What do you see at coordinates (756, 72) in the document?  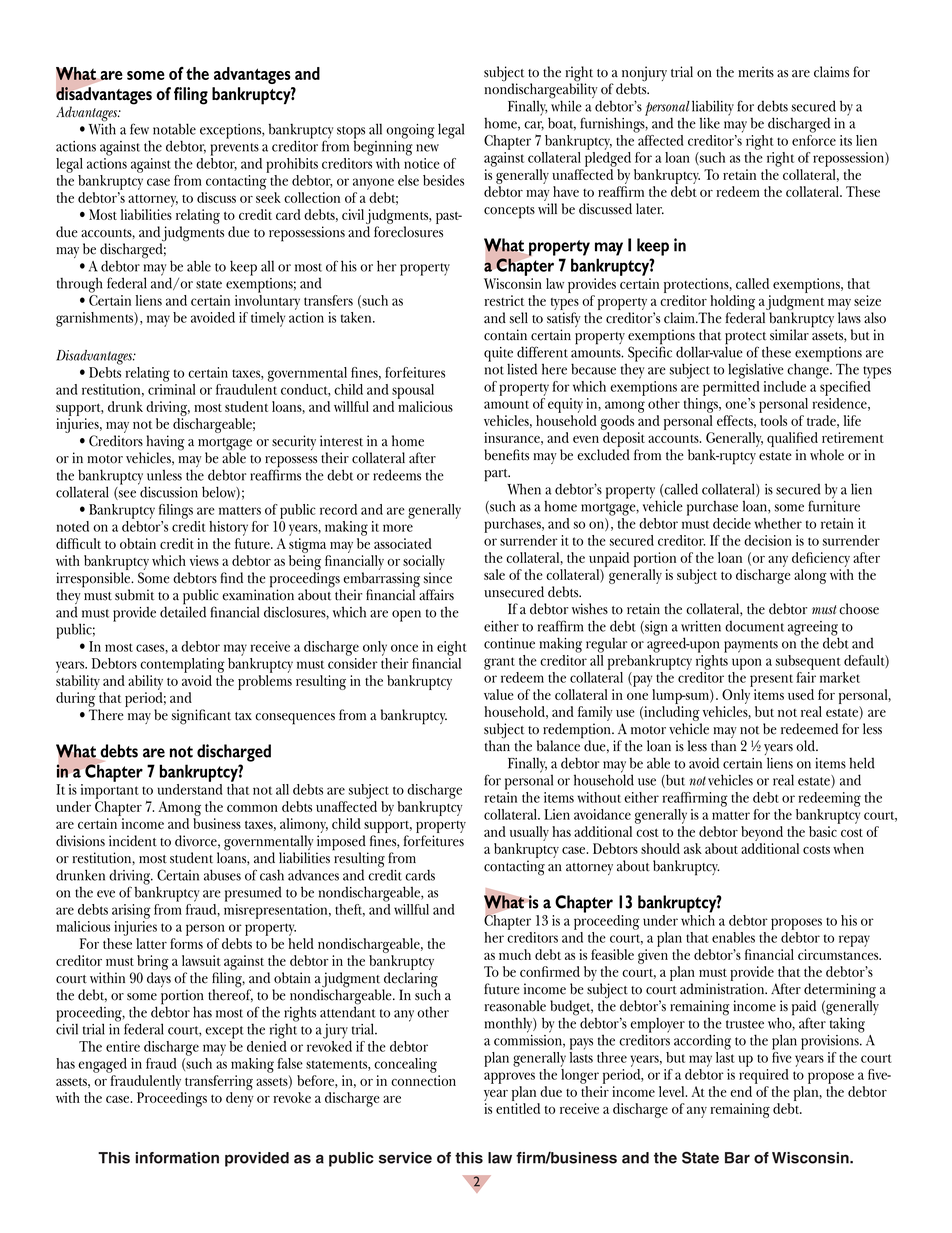 I see `merits` at bounding box center [756, 72].
